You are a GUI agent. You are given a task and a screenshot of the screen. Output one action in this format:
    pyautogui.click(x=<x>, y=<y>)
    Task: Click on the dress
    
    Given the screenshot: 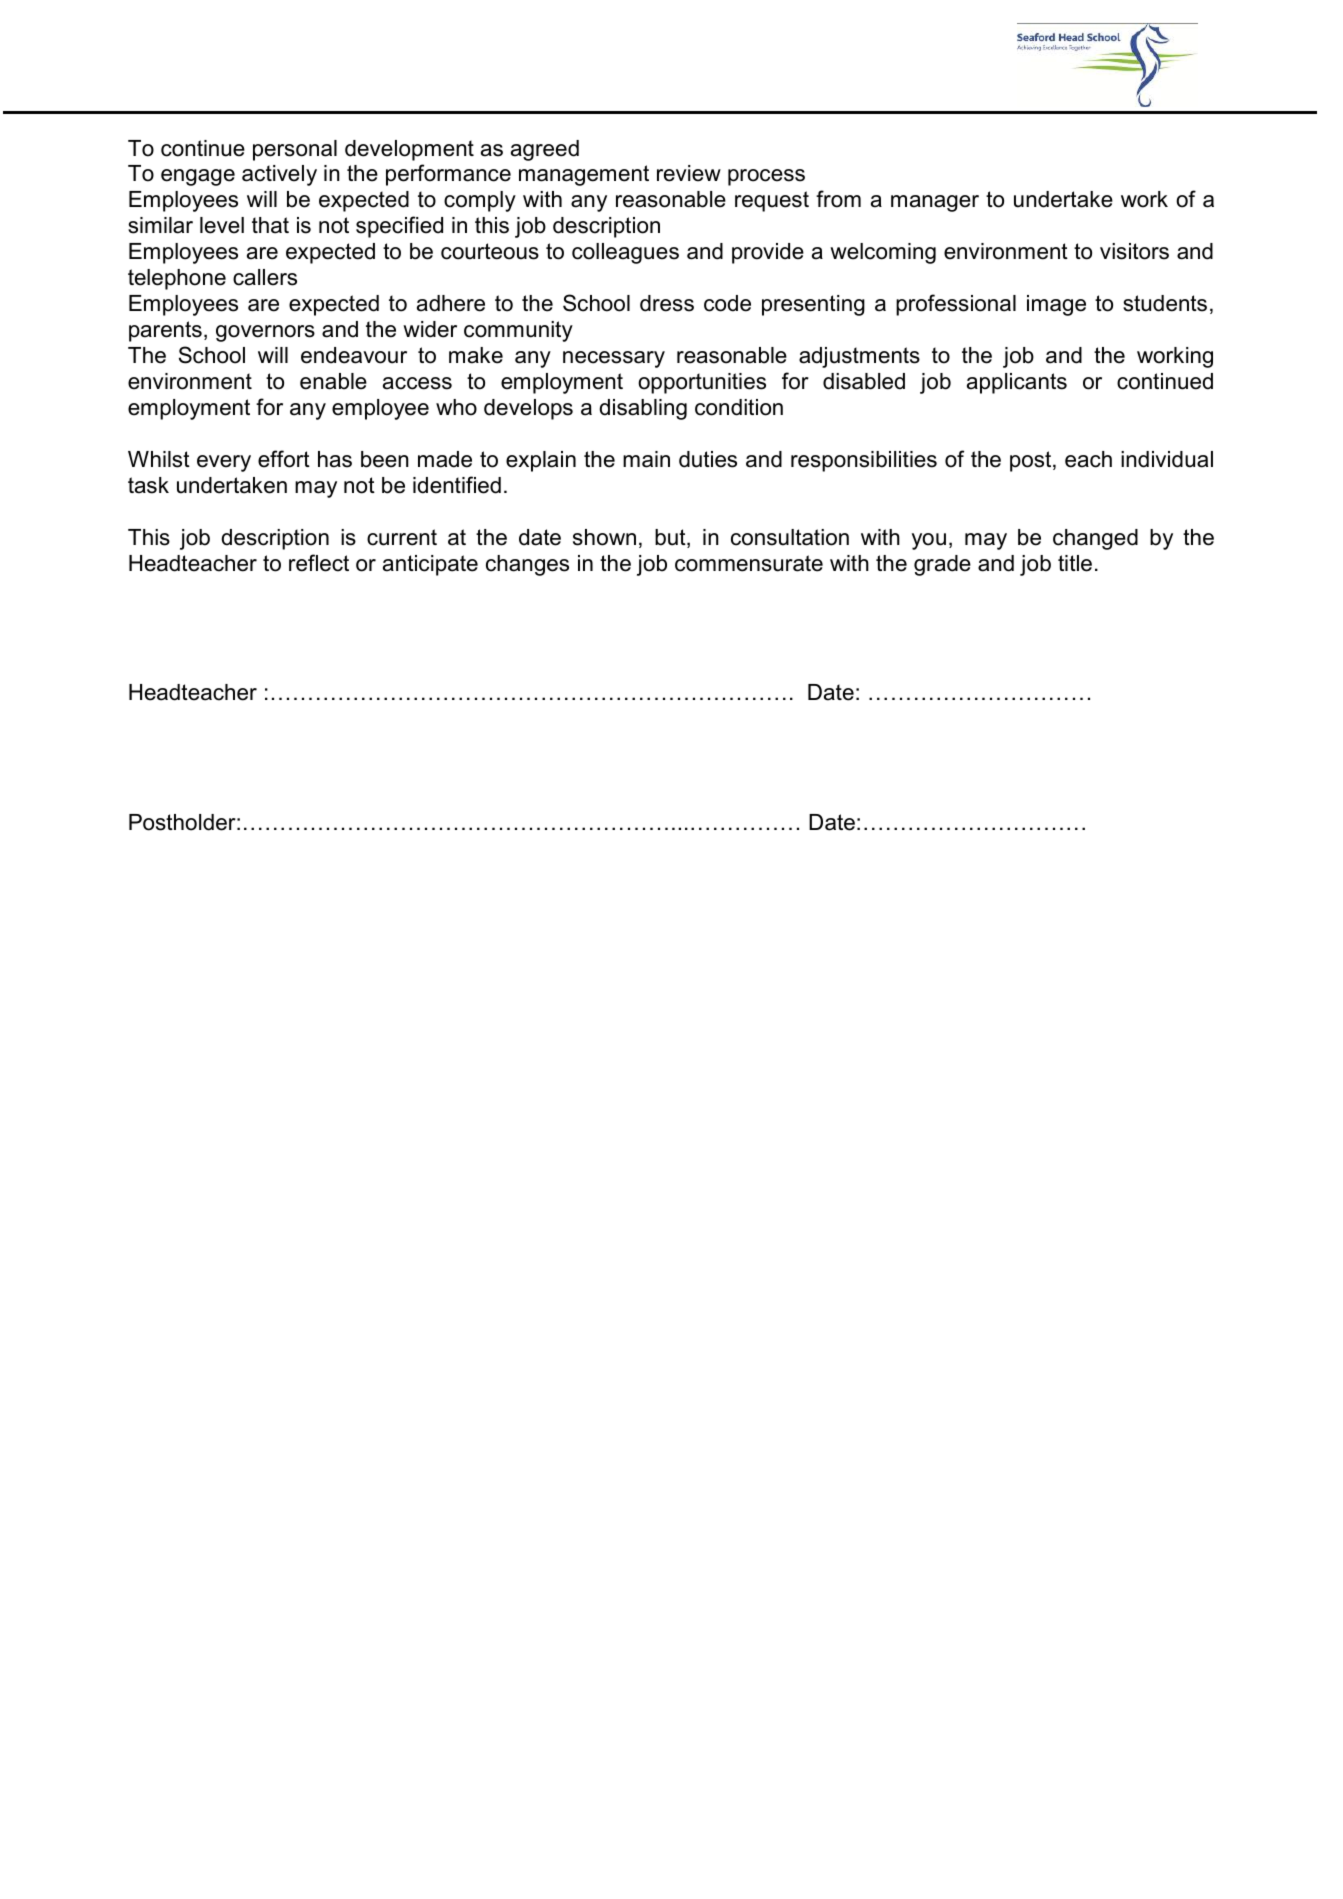 What is the action you would take?
    pyautogui.click(x=667, y=303)
